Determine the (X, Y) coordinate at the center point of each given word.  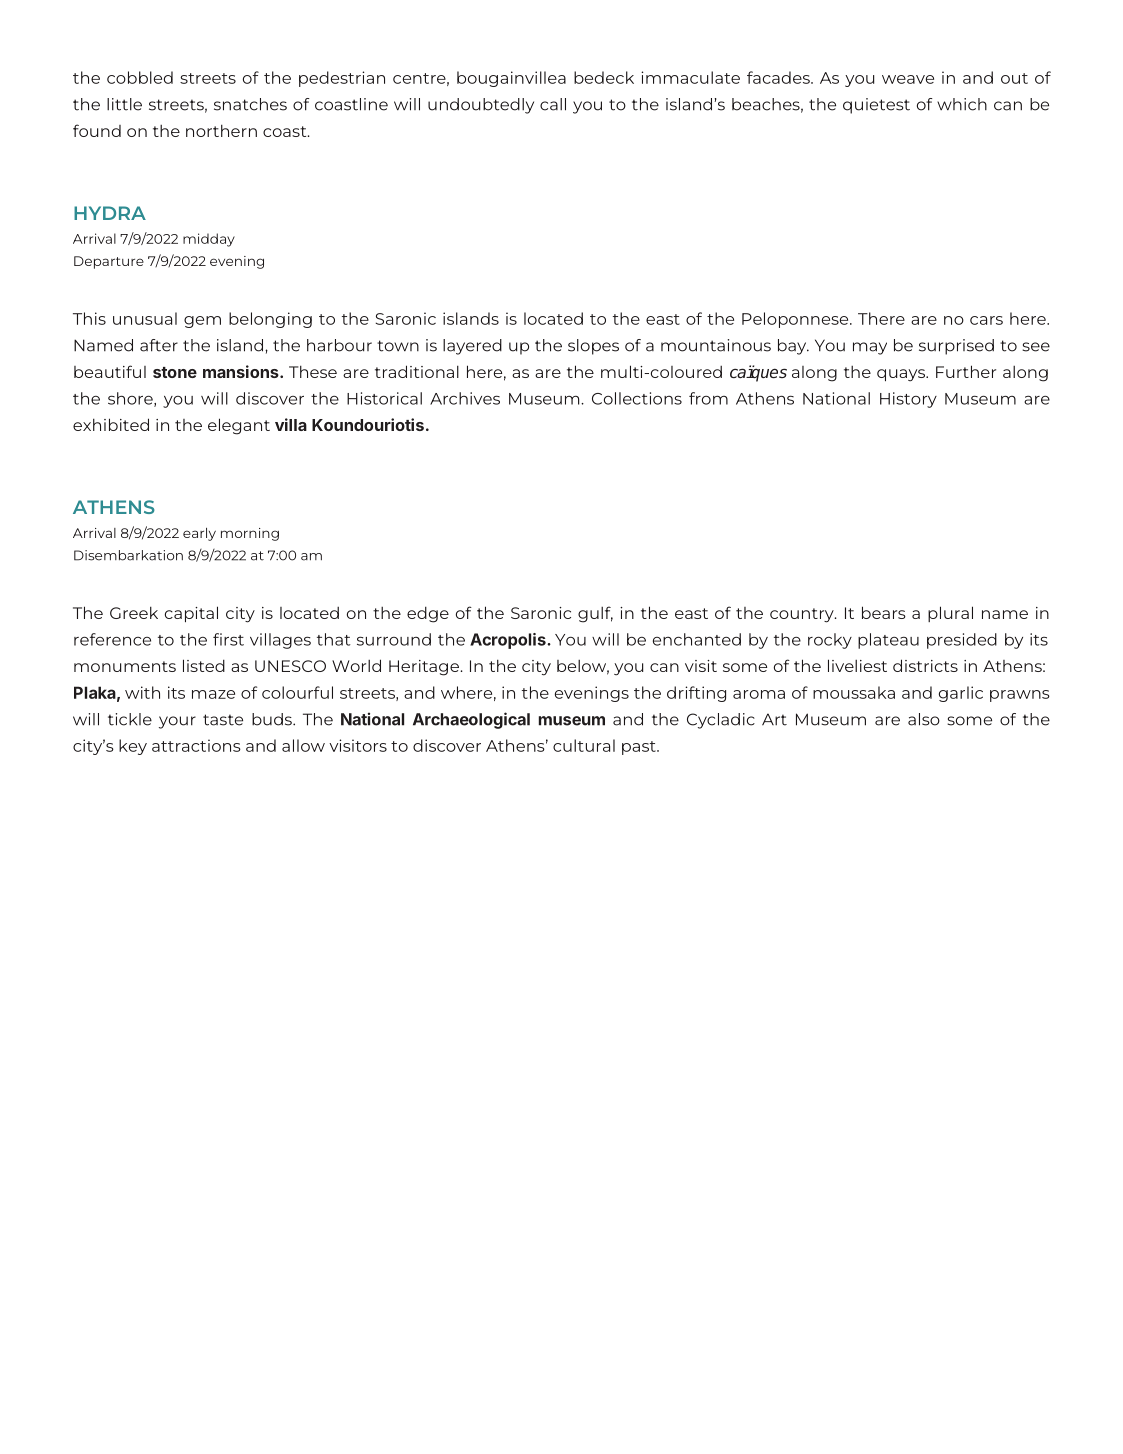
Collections (637, 398)
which (962, 104)
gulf (595, 614)
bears (884, 612)
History (908, 400)
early (199, 534)
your (177, 722)
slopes (593, 347)
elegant (239, 426)
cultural (584, 745)
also (924, 719)
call (553, 104)
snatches (250, 104)
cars (986, 320)
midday (209, 240)
